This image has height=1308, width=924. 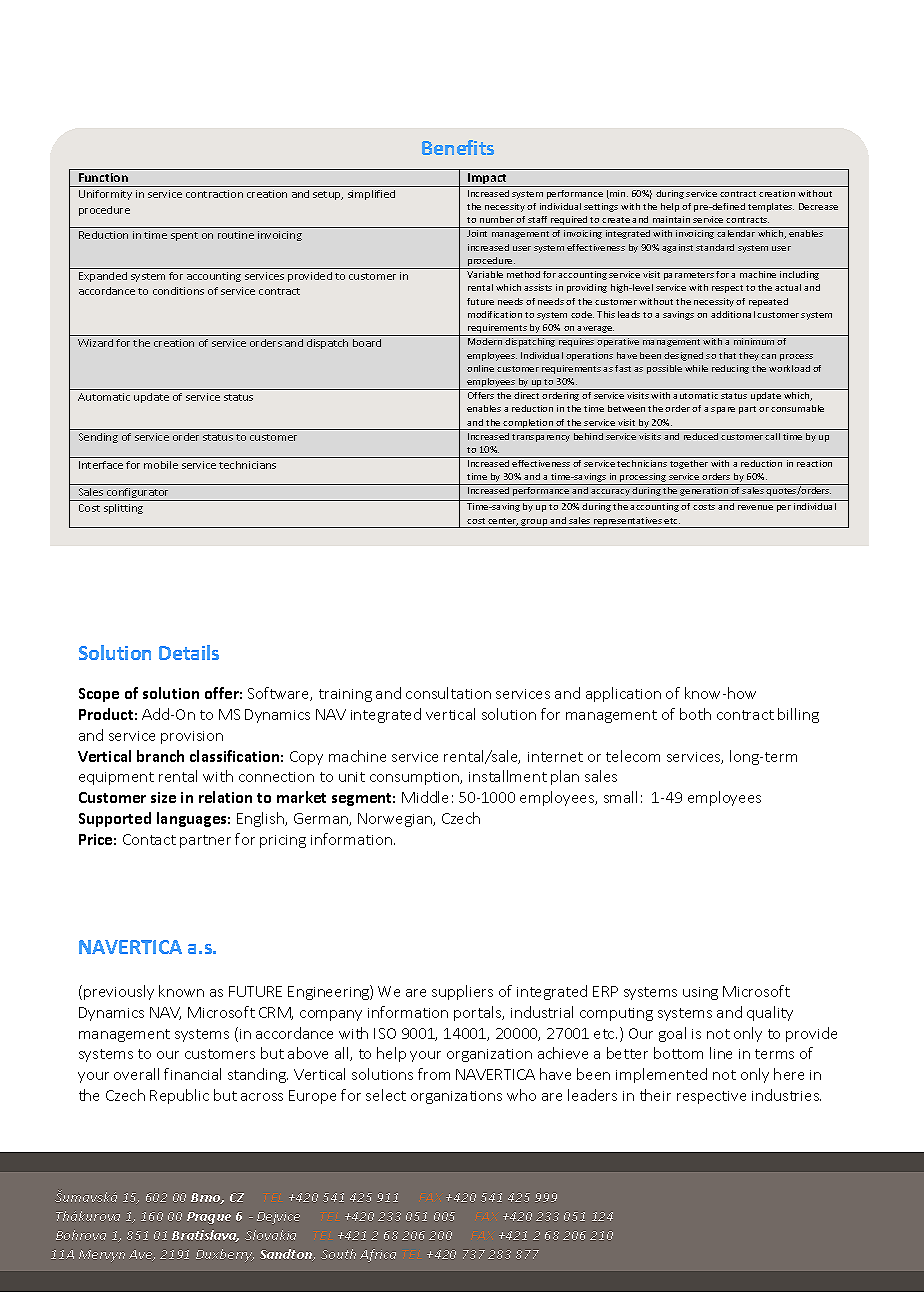 I want to click on Africa, so click(x=378, y=1255).
